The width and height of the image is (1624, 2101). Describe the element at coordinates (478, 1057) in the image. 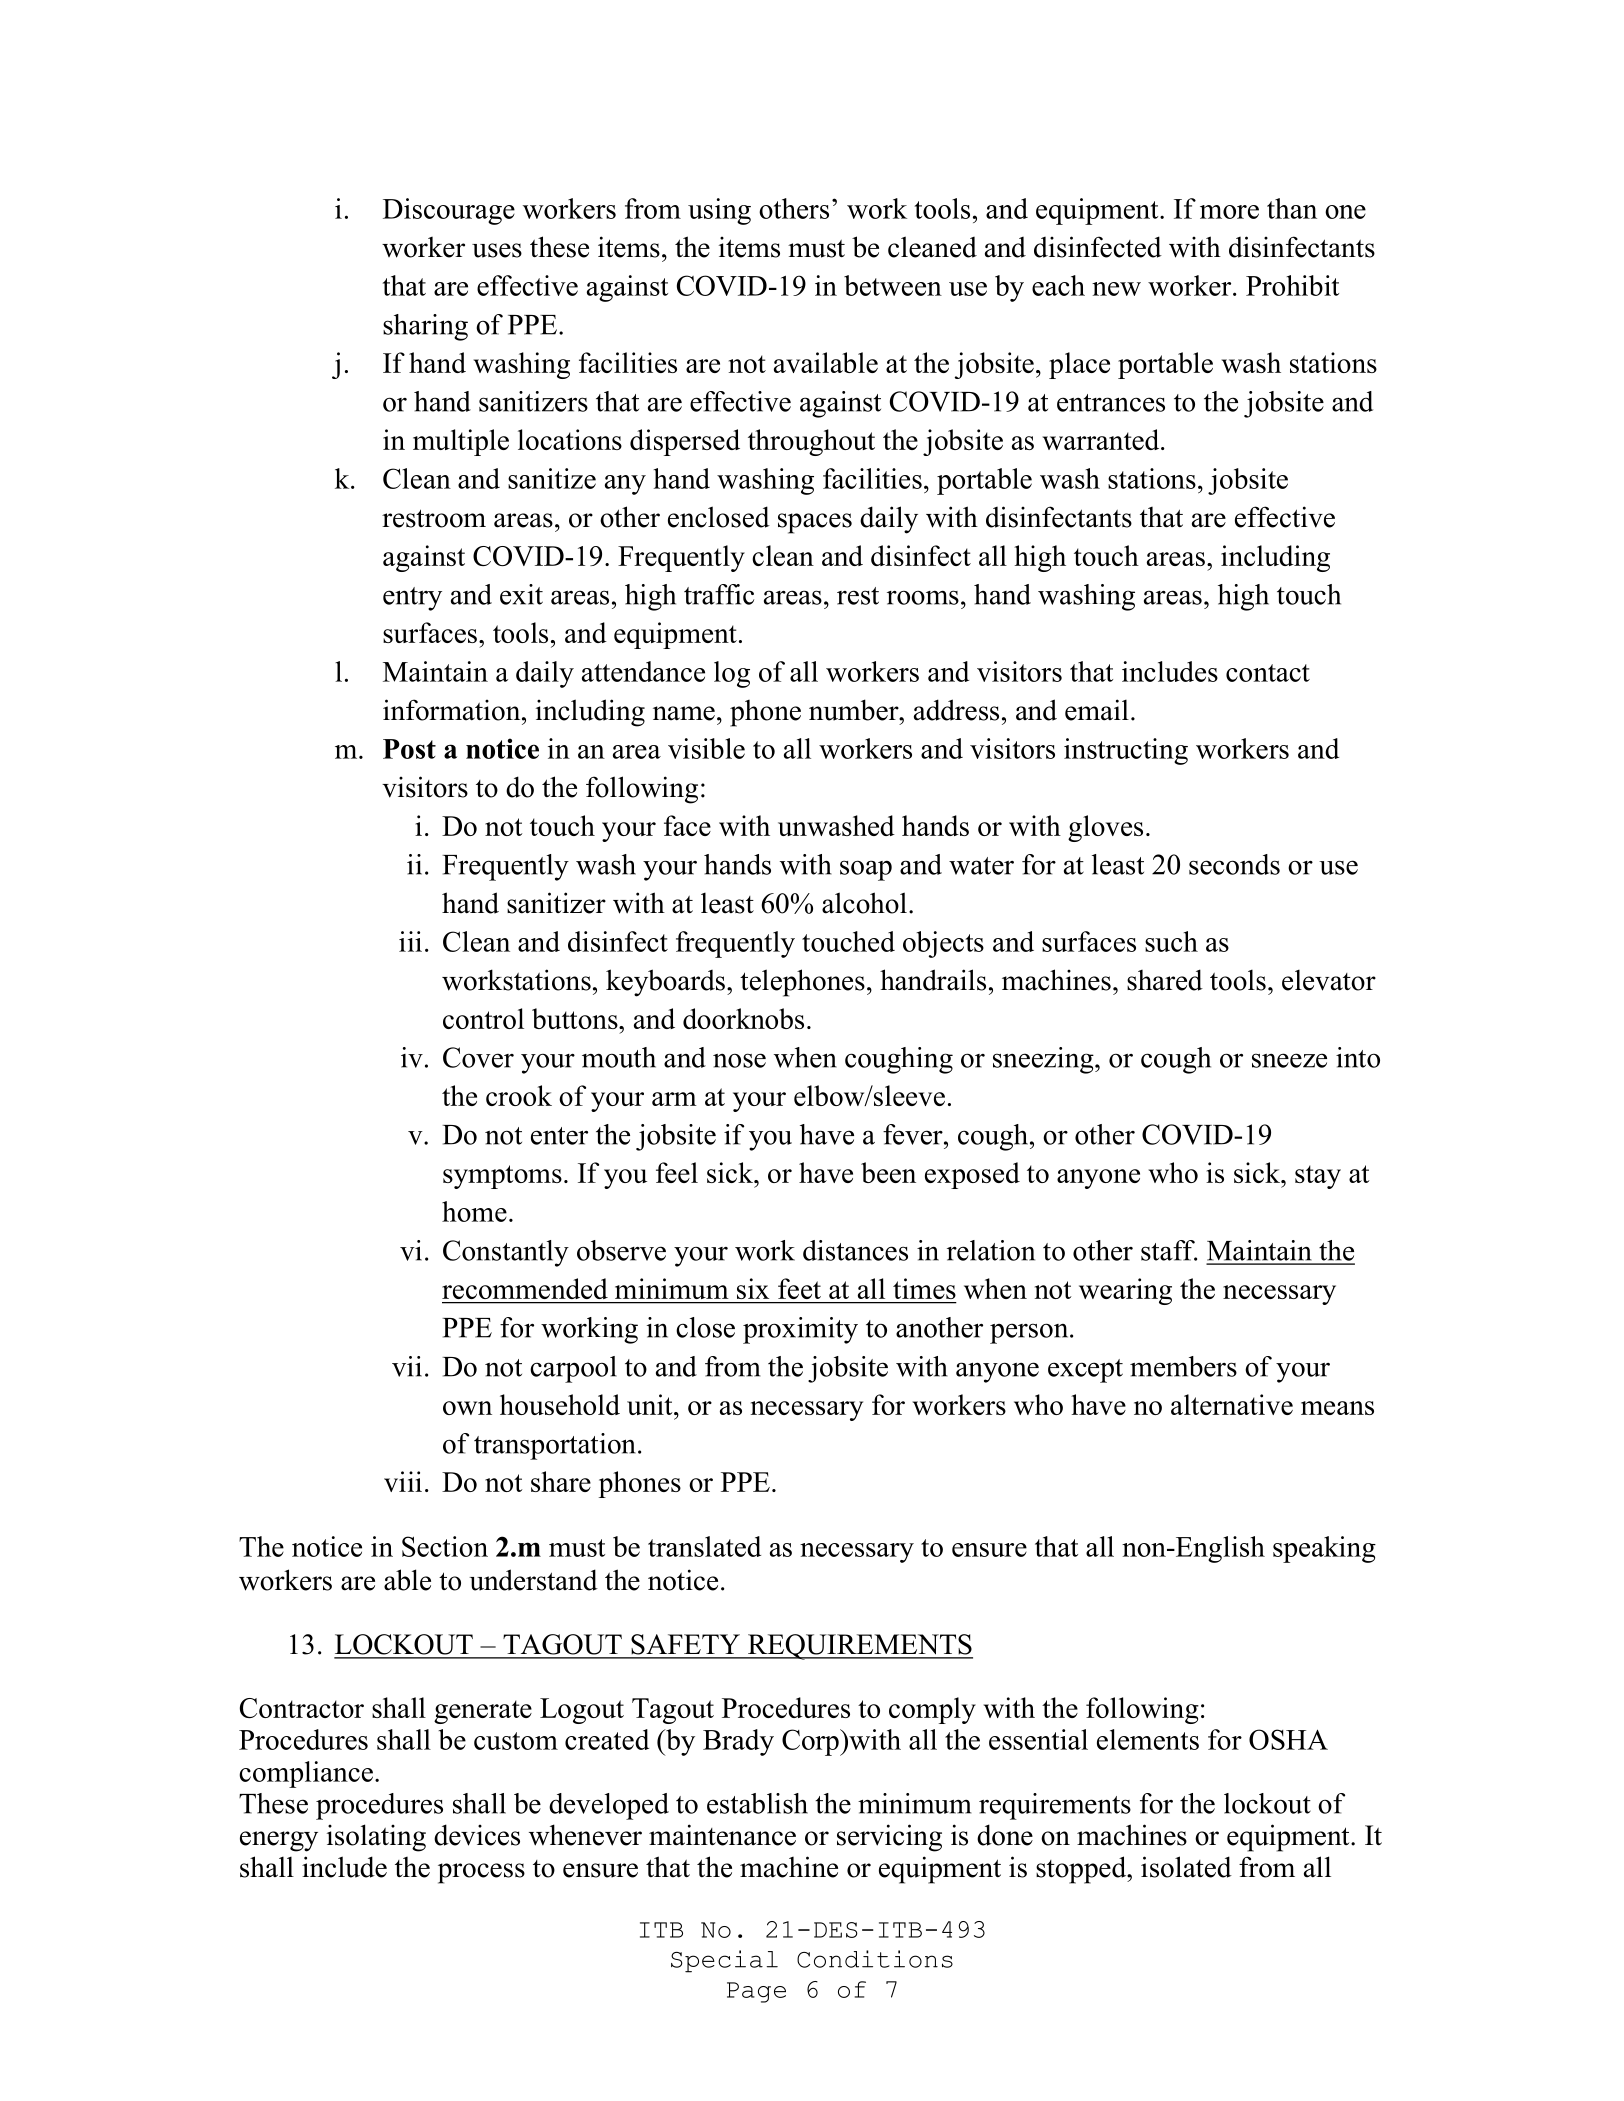

I see `Cover` at that location.
